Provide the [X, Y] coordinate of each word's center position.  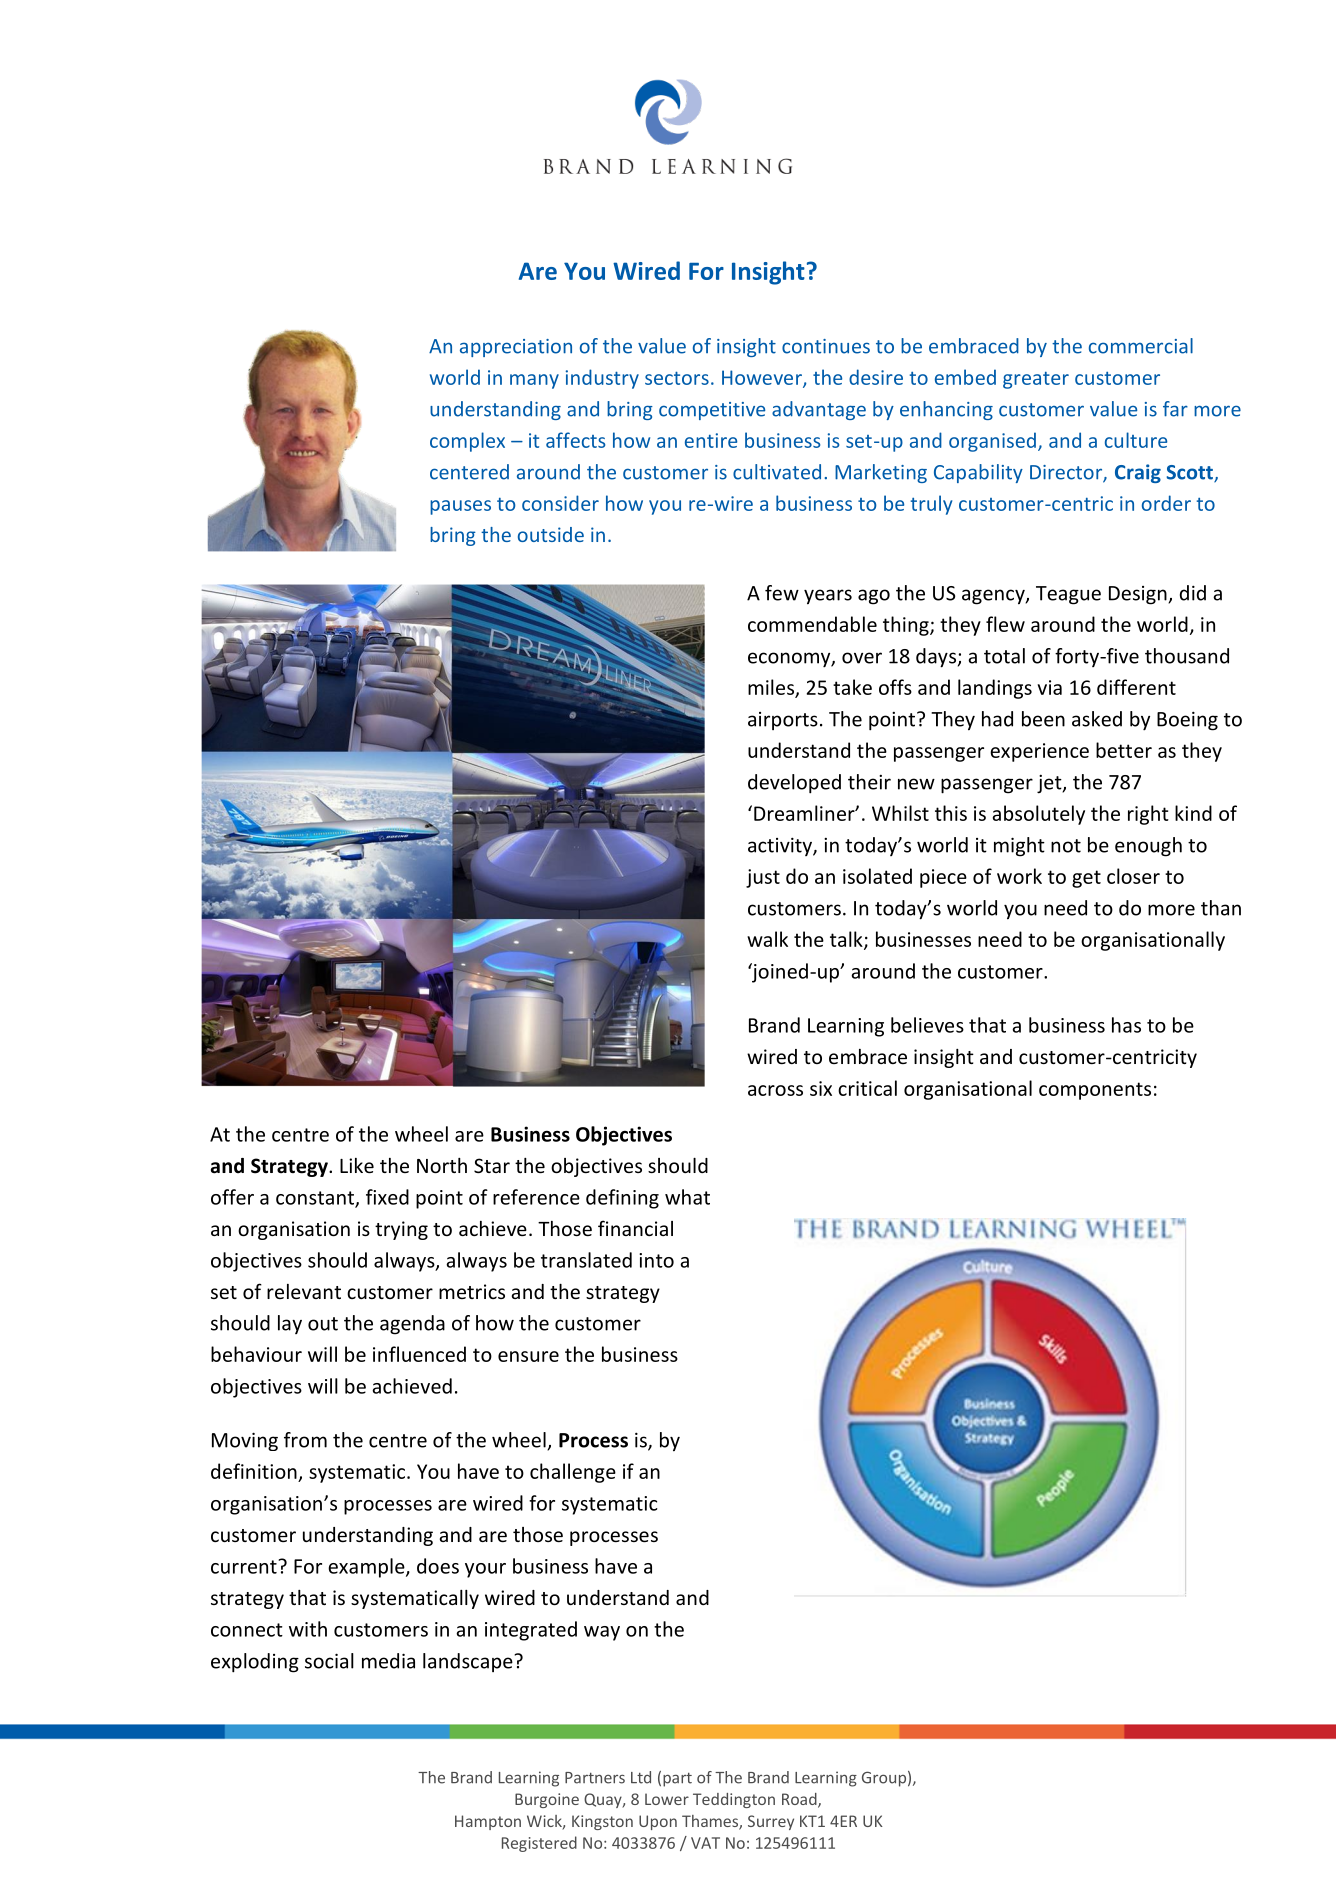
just [763, 878]
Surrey [771, 1822]
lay [290, 1324]
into [656, 1260]
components [1095, 1091]
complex [467, 442]
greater [1036, 380]
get [1086, 879]
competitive [712, 411]
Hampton [488, 1822]
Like [357, 1165]
